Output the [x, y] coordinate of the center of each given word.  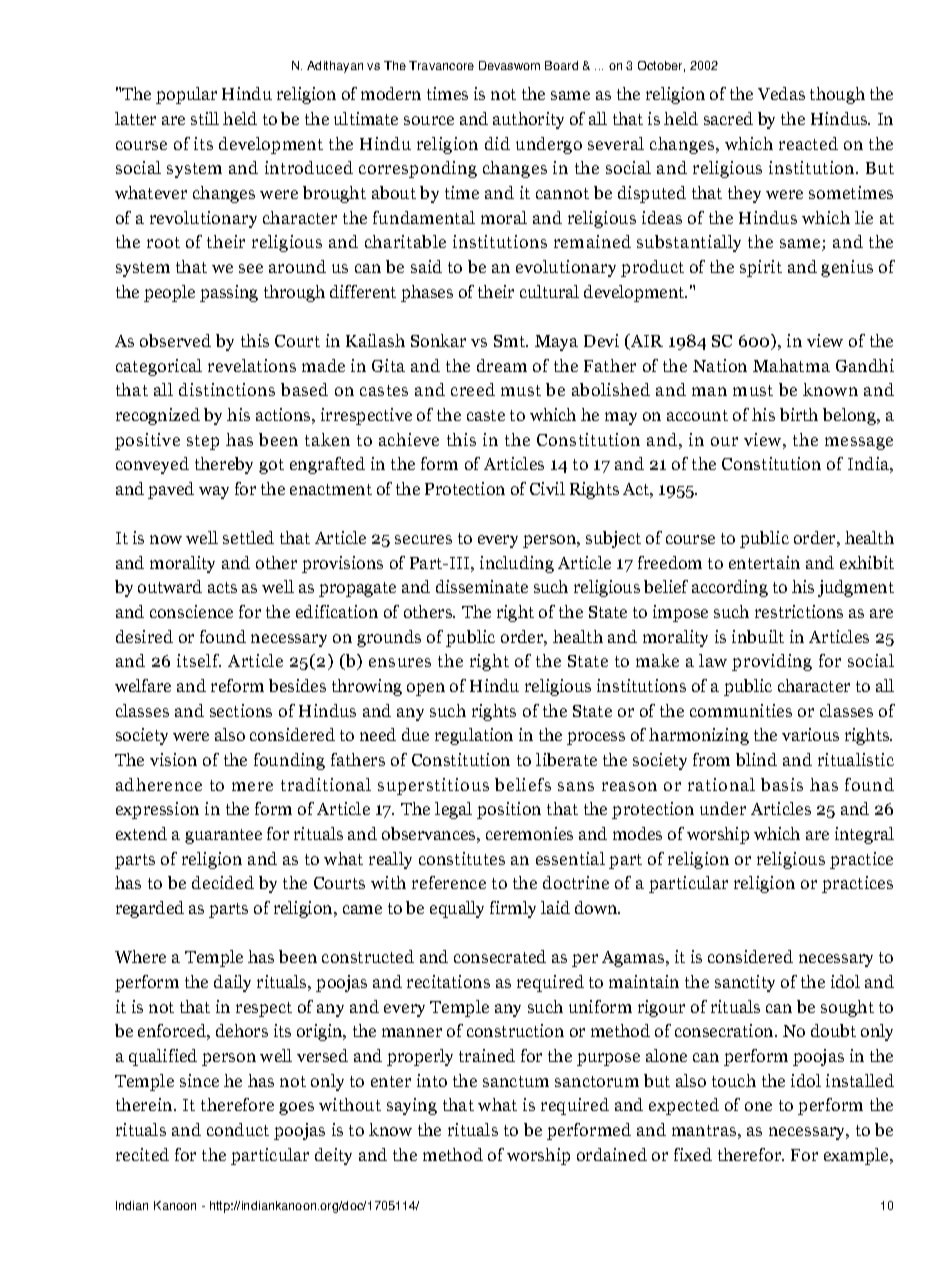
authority [528, 120]
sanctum [516, 1081]
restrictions [799, 611]
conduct [238, 1129]
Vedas [781, 93]
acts [222, 587]
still [205, 118]
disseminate [482, 586]
